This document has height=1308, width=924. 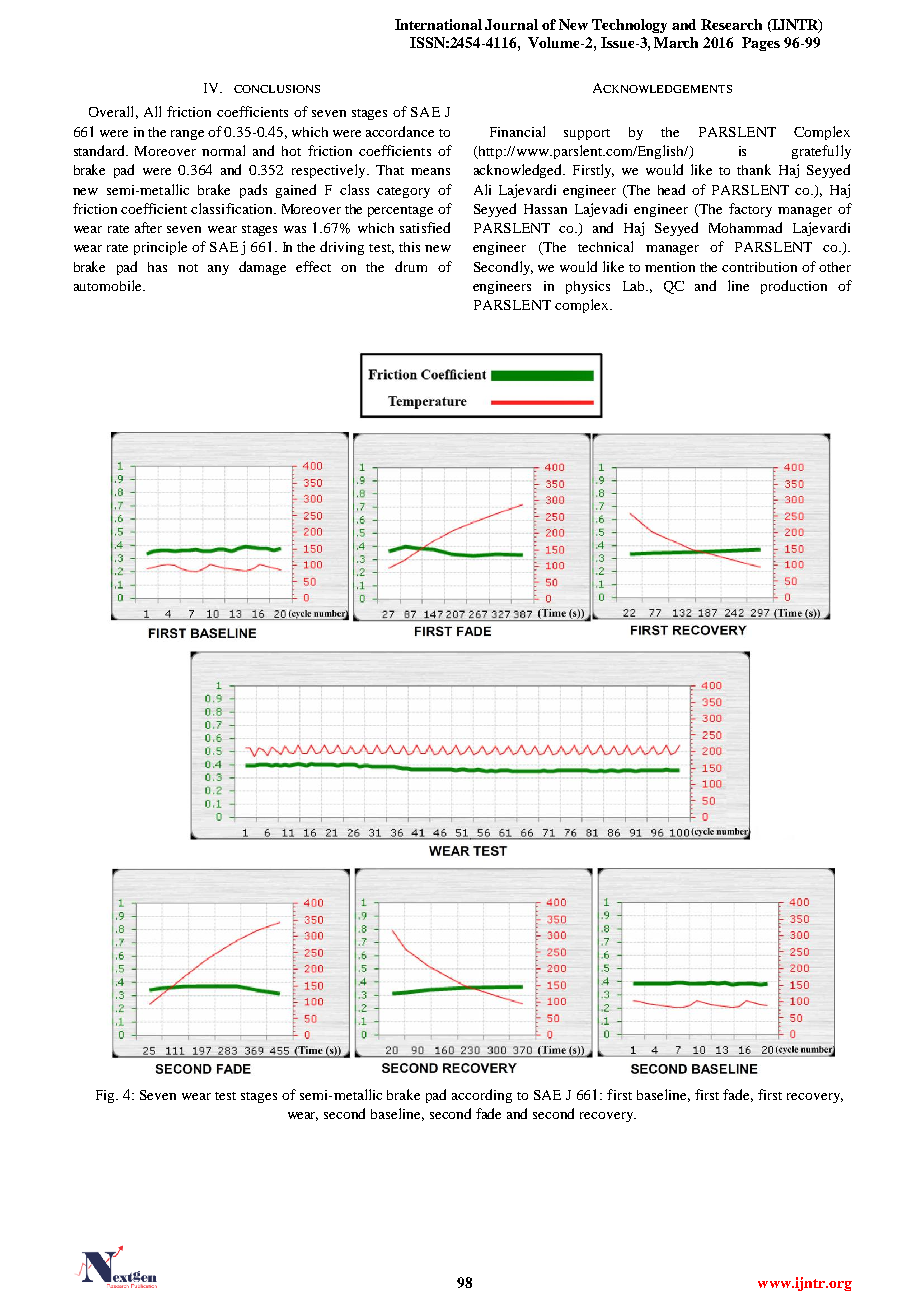 What do you see at coordinates (794, 287) in the document?
I see `production` at bounding box center [794, 287].
